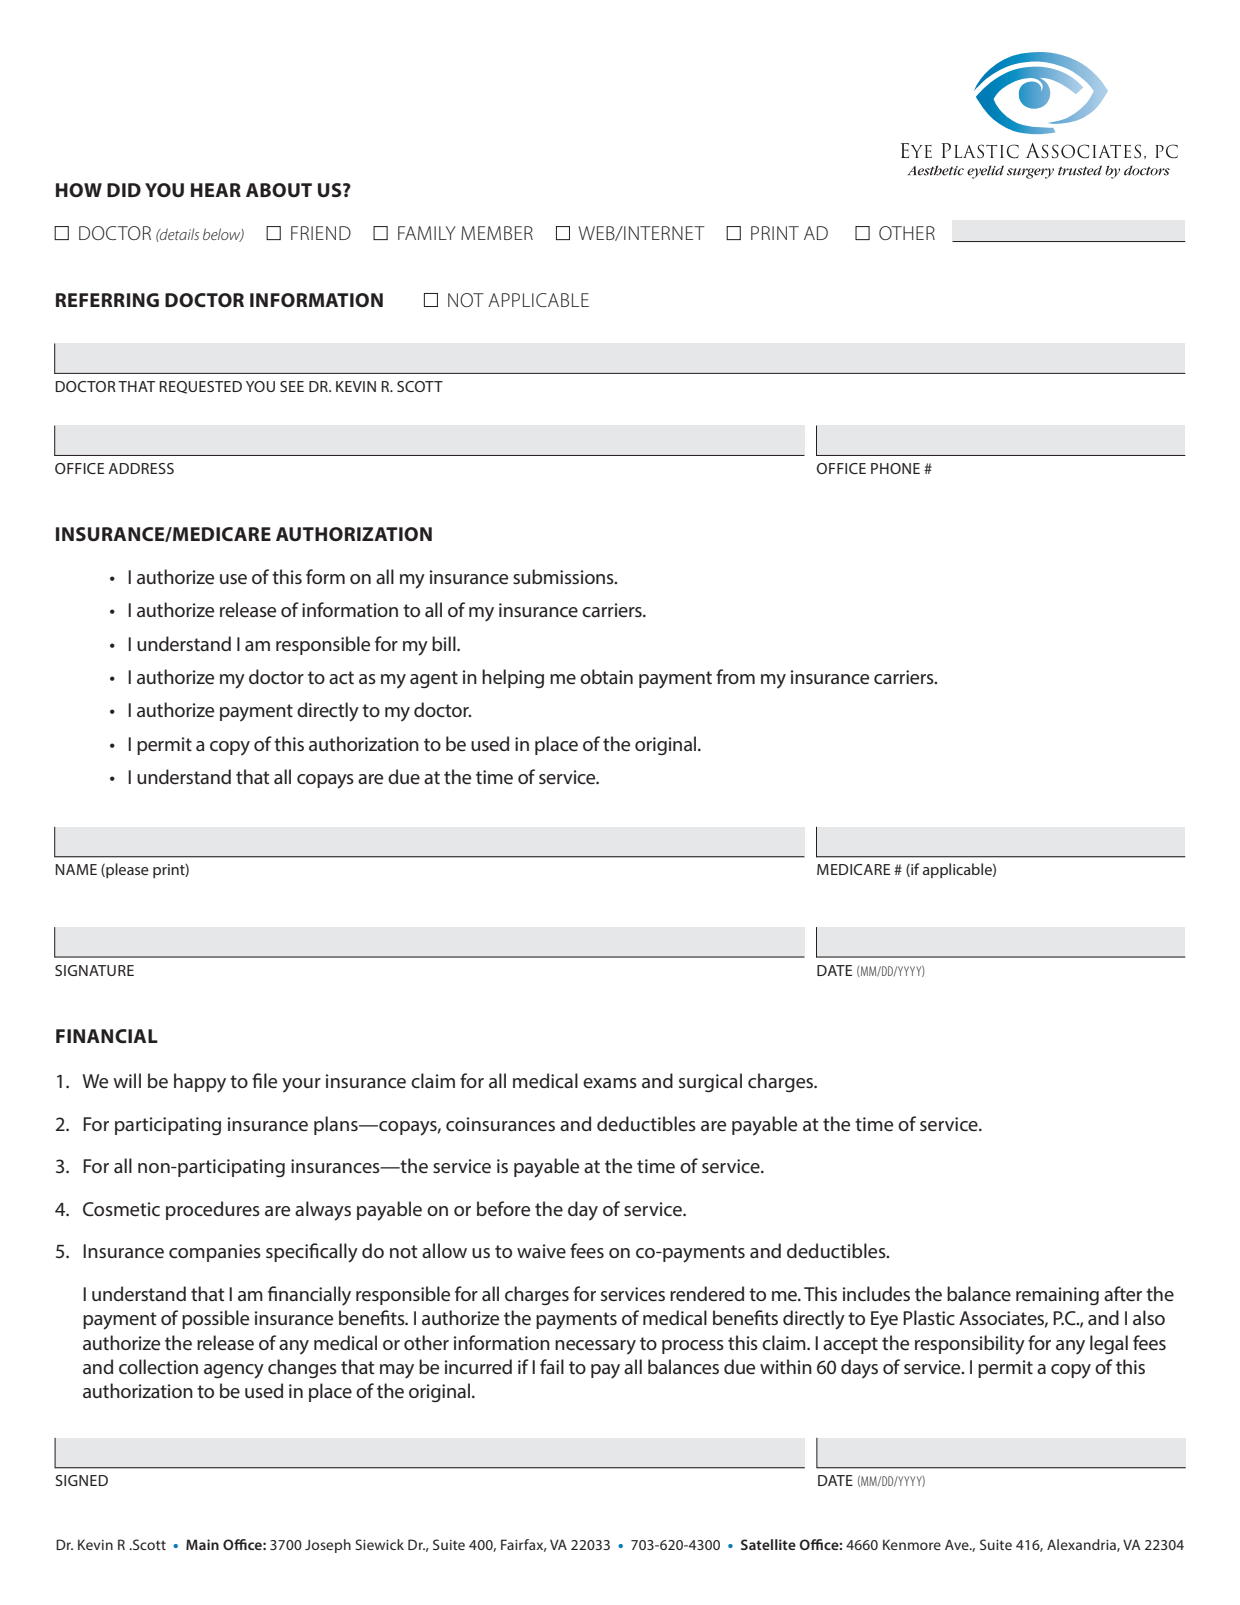 This screenshot has width=1240, height=1605. What do you see at coordinates (497, 233) in the screenshot?
I see `MEMBER` at bounding box center [497, 233].
